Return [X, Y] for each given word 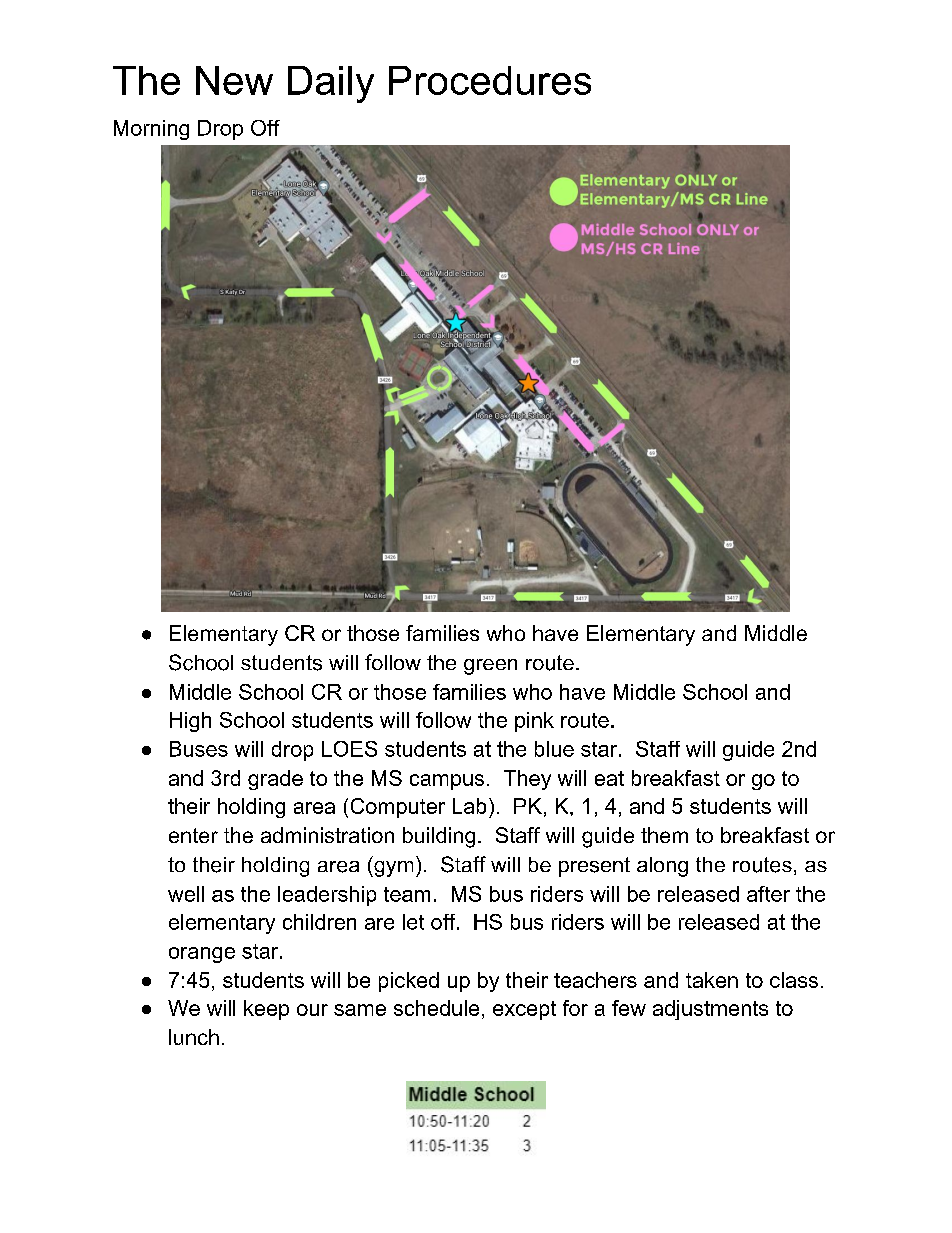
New [234, 80]
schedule [436, 1008]
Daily [331, 84]
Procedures [490, 80]
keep [266, 1010]
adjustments [710, 1010]
